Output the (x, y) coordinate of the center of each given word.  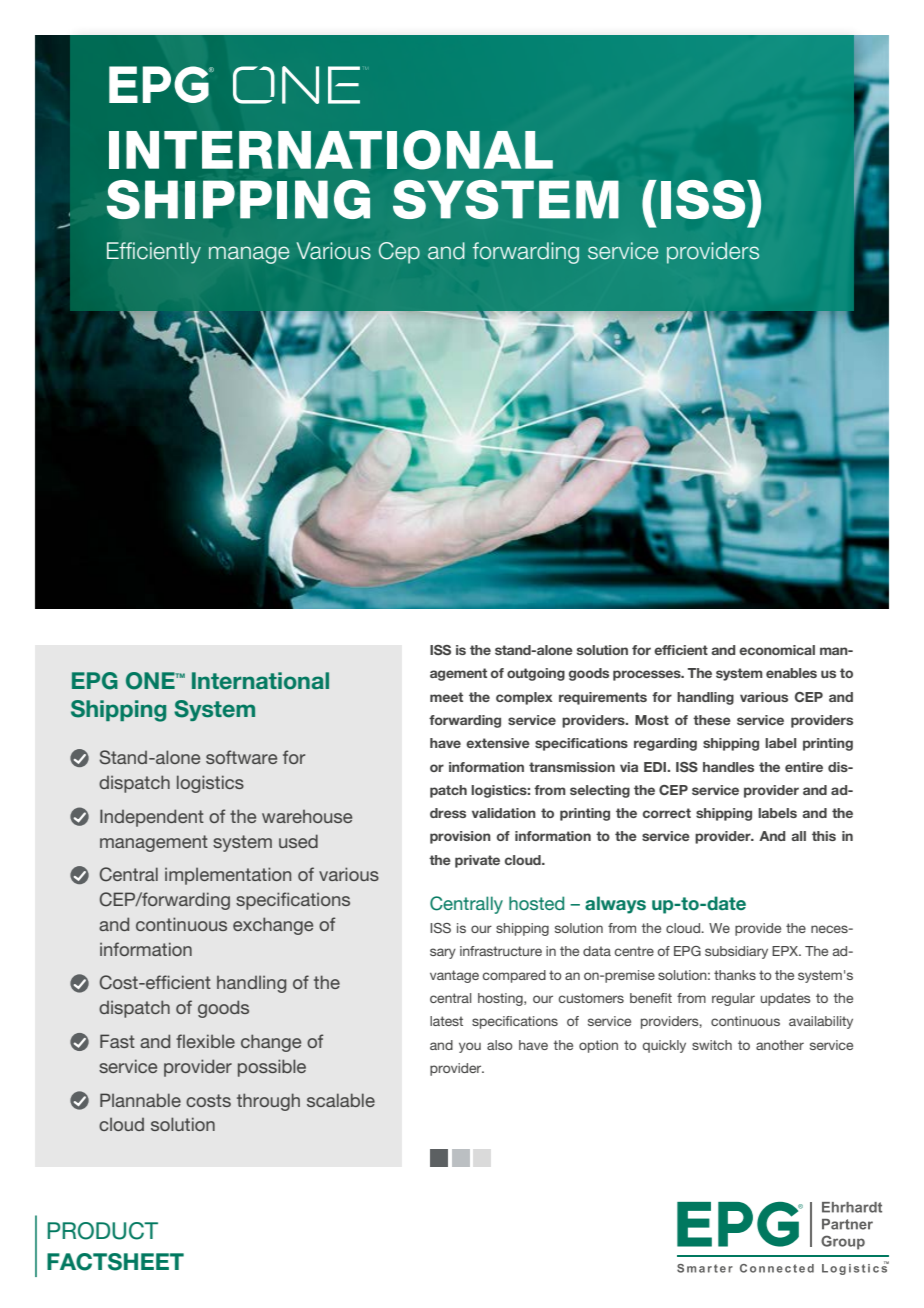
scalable (341, 1100)
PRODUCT (102, 1231)
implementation (228, 876)
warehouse (307, 816)
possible (272, 1068)
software (241, 757)
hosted (536, 903)
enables (791, 673)
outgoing (536, 674)
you (470, 1047)
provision (460, 837)
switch (712, 1045)
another (780, 1045)
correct (667, 813)
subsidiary (736, 952)
